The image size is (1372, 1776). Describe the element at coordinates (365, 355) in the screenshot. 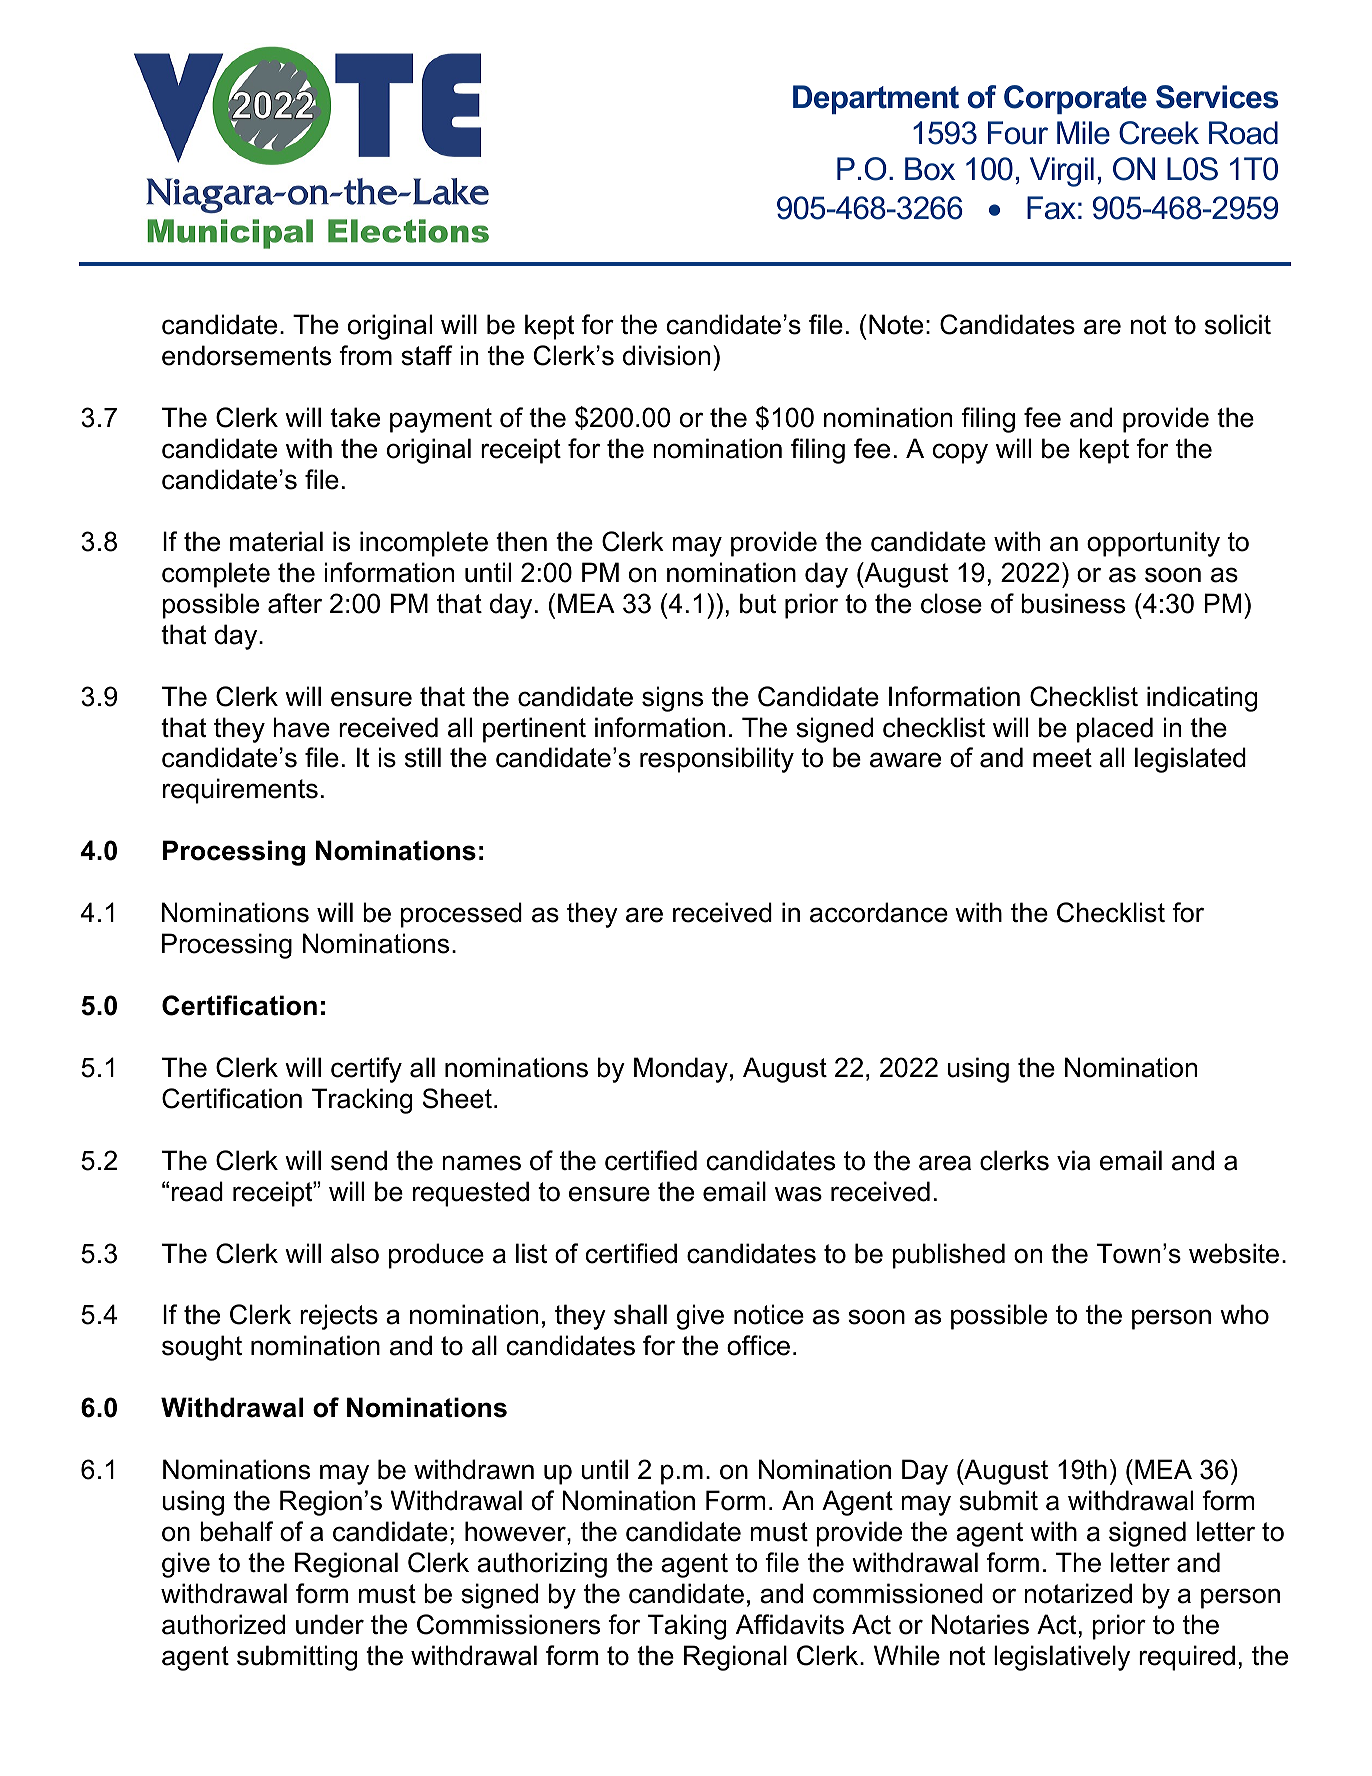

I see `from` at that location.
